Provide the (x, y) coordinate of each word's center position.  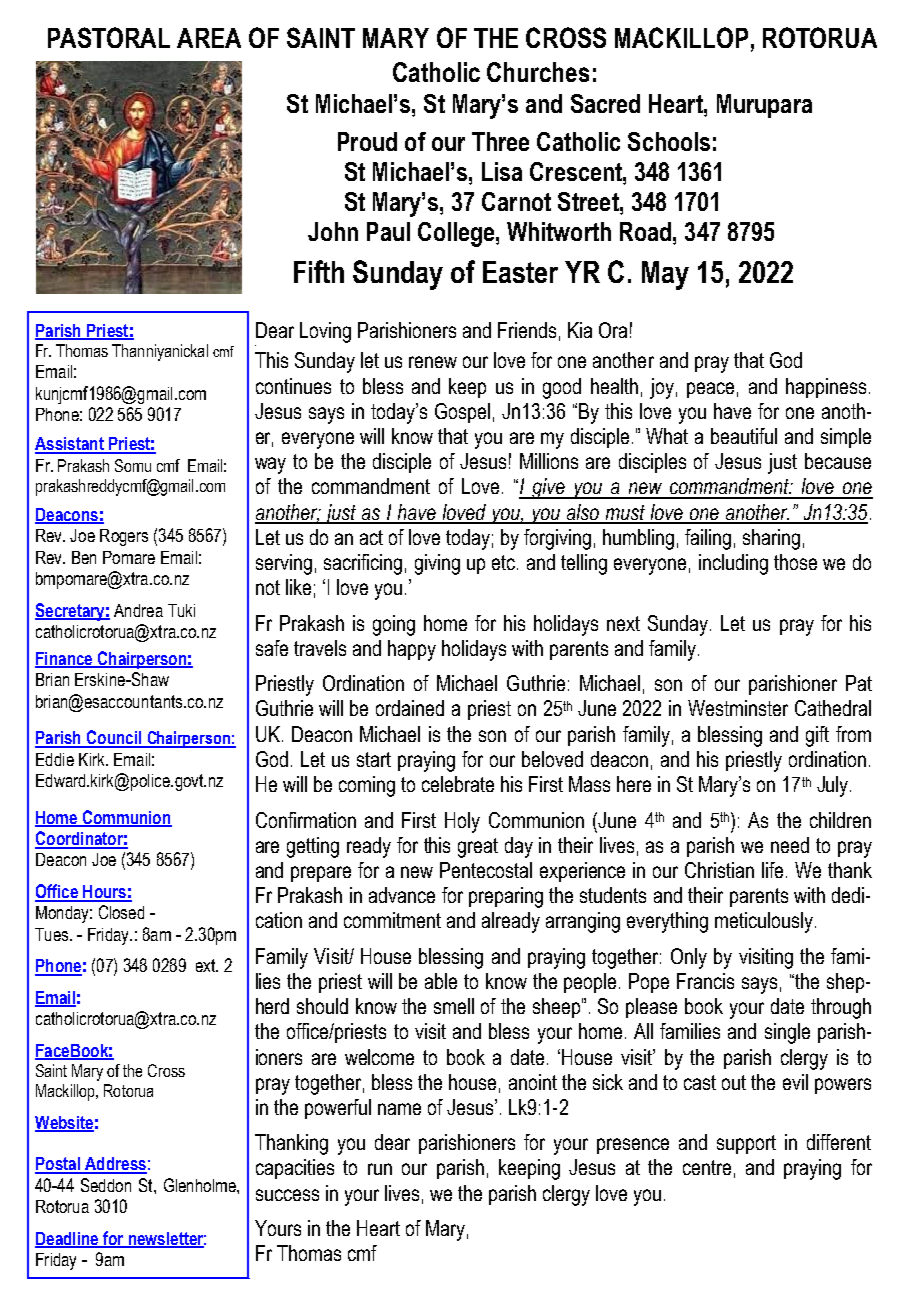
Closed (121, 912)
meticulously (765, 922)
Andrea (138, 610)
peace (710, 390)
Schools (669, 141)
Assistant (70, 445)
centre (707, 1167)
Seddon (106, 1185)
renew (433, 362)
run (380, 1169)
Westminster (738, 708)
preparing (506, 897)
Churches (538, 72)
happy (412, 650)
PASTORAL (109, 37)
